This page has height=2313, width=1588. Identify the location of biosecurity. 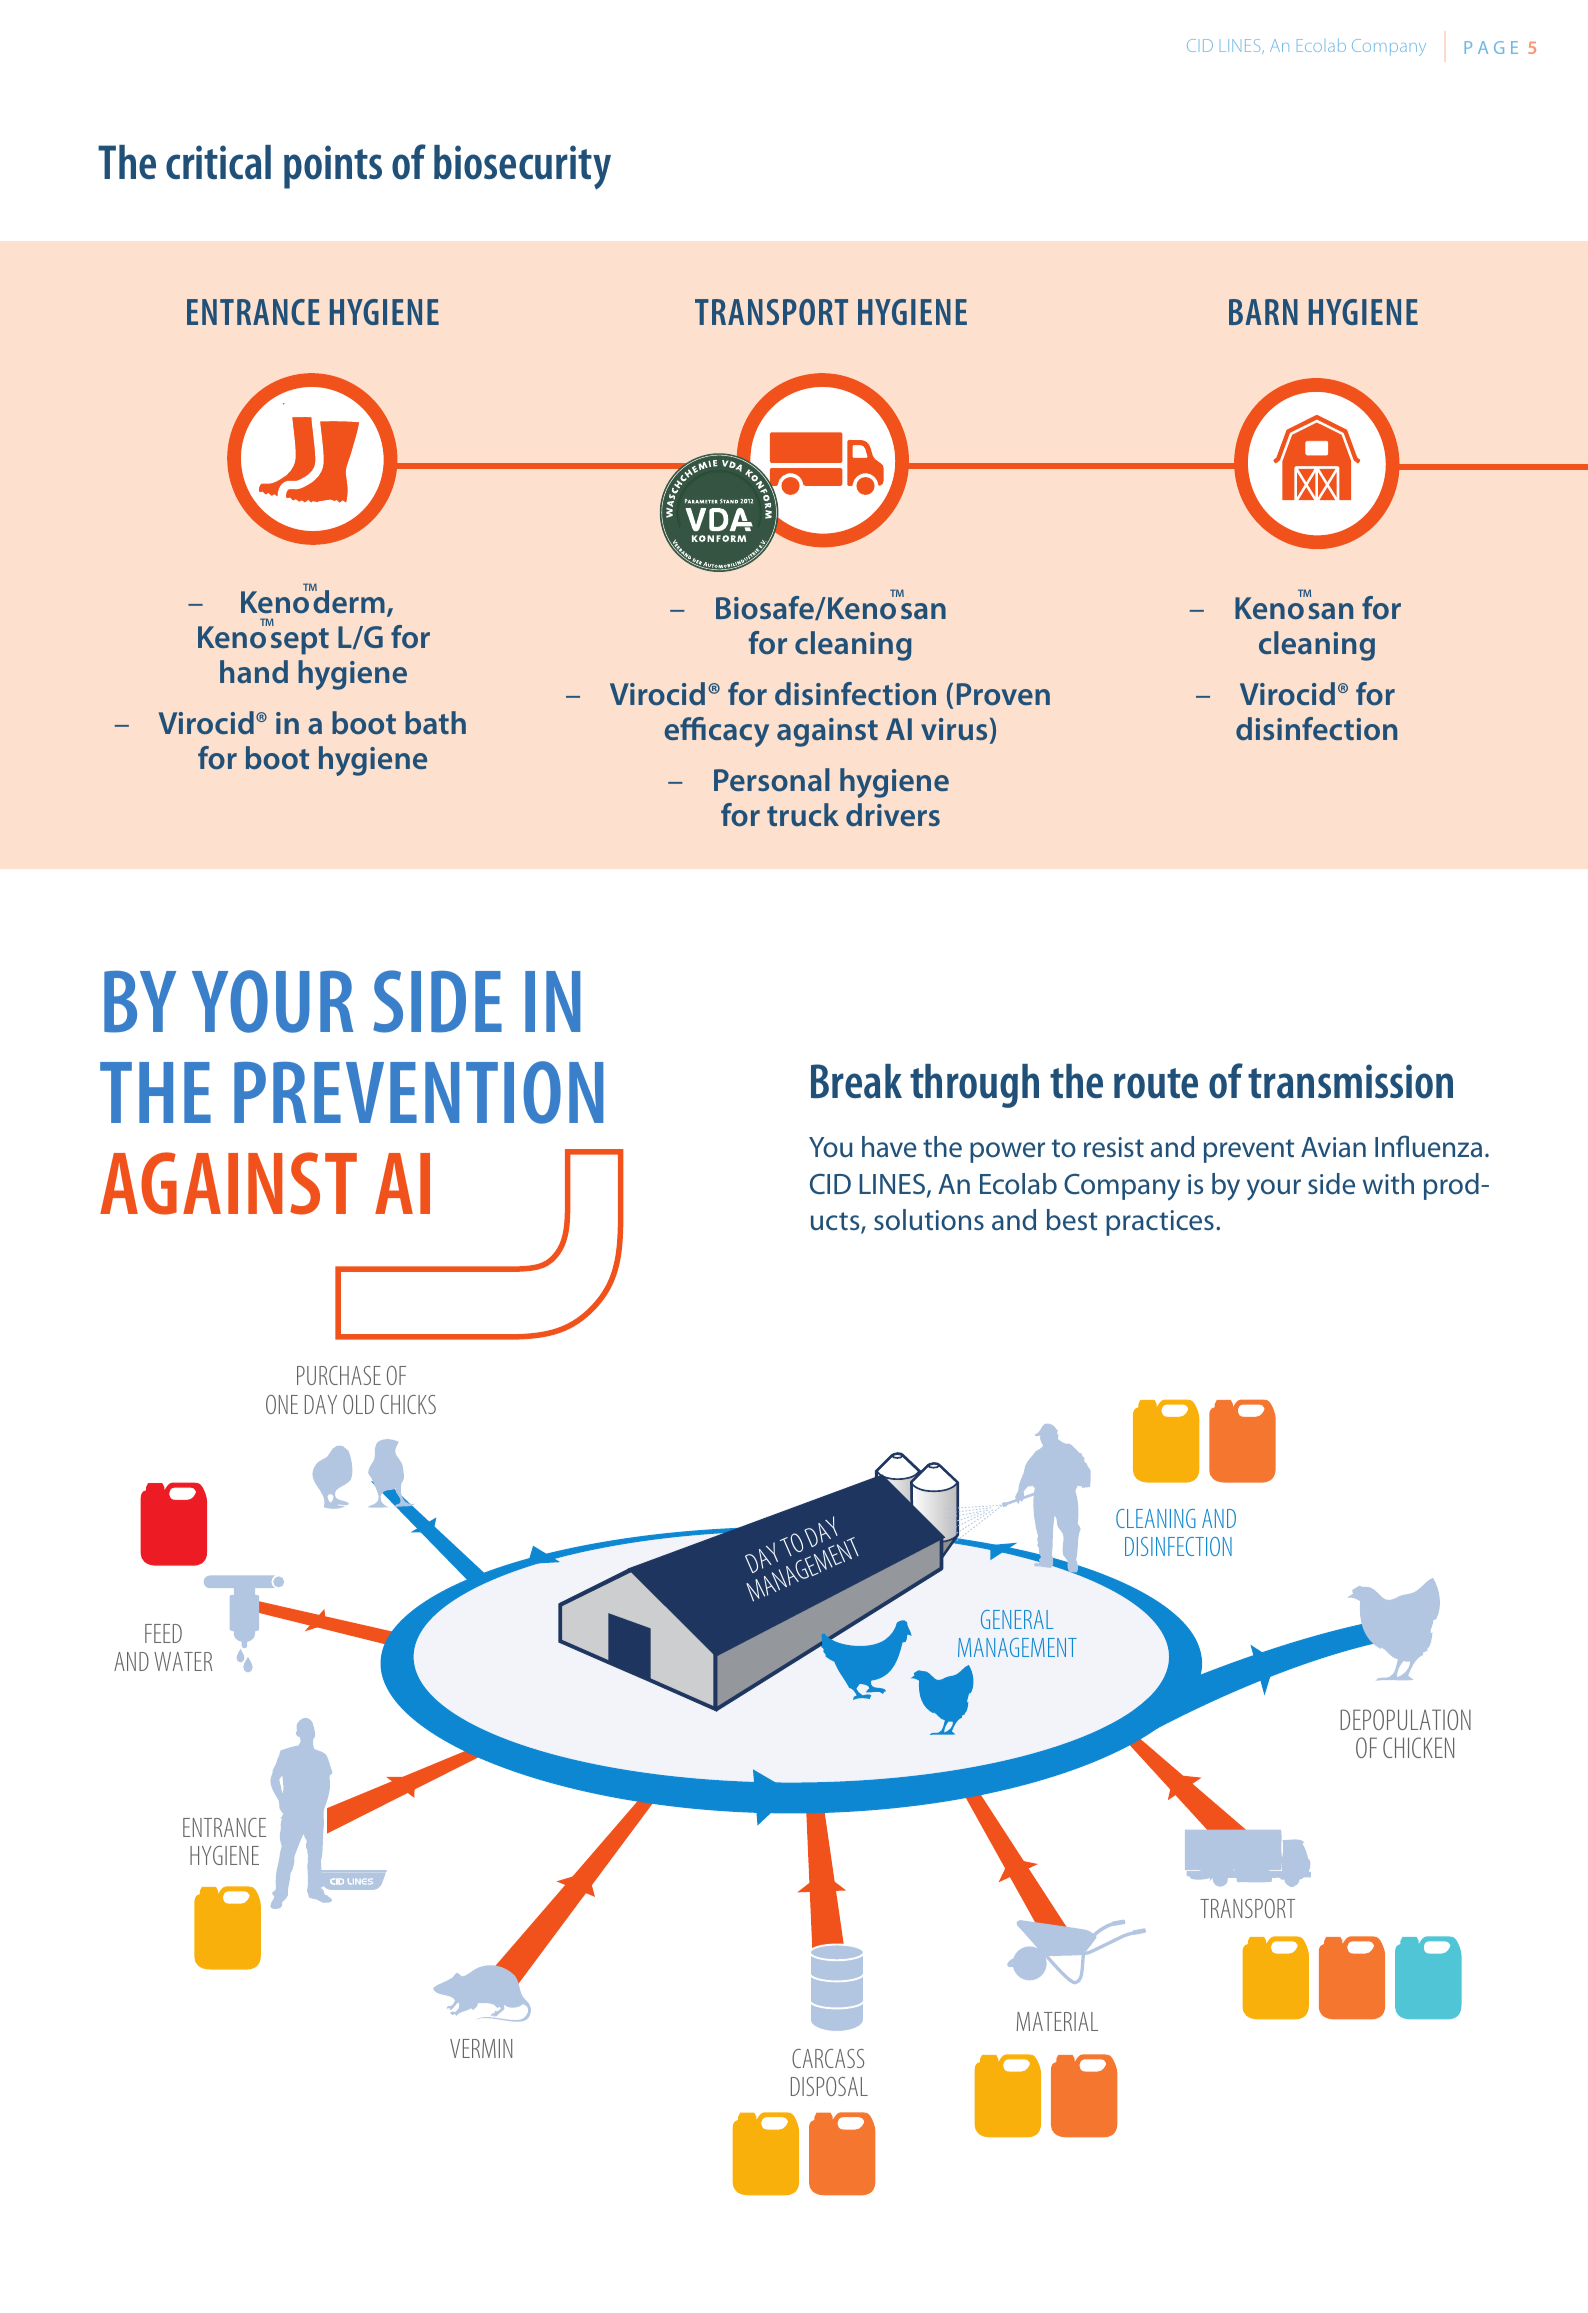
(522, 167).
